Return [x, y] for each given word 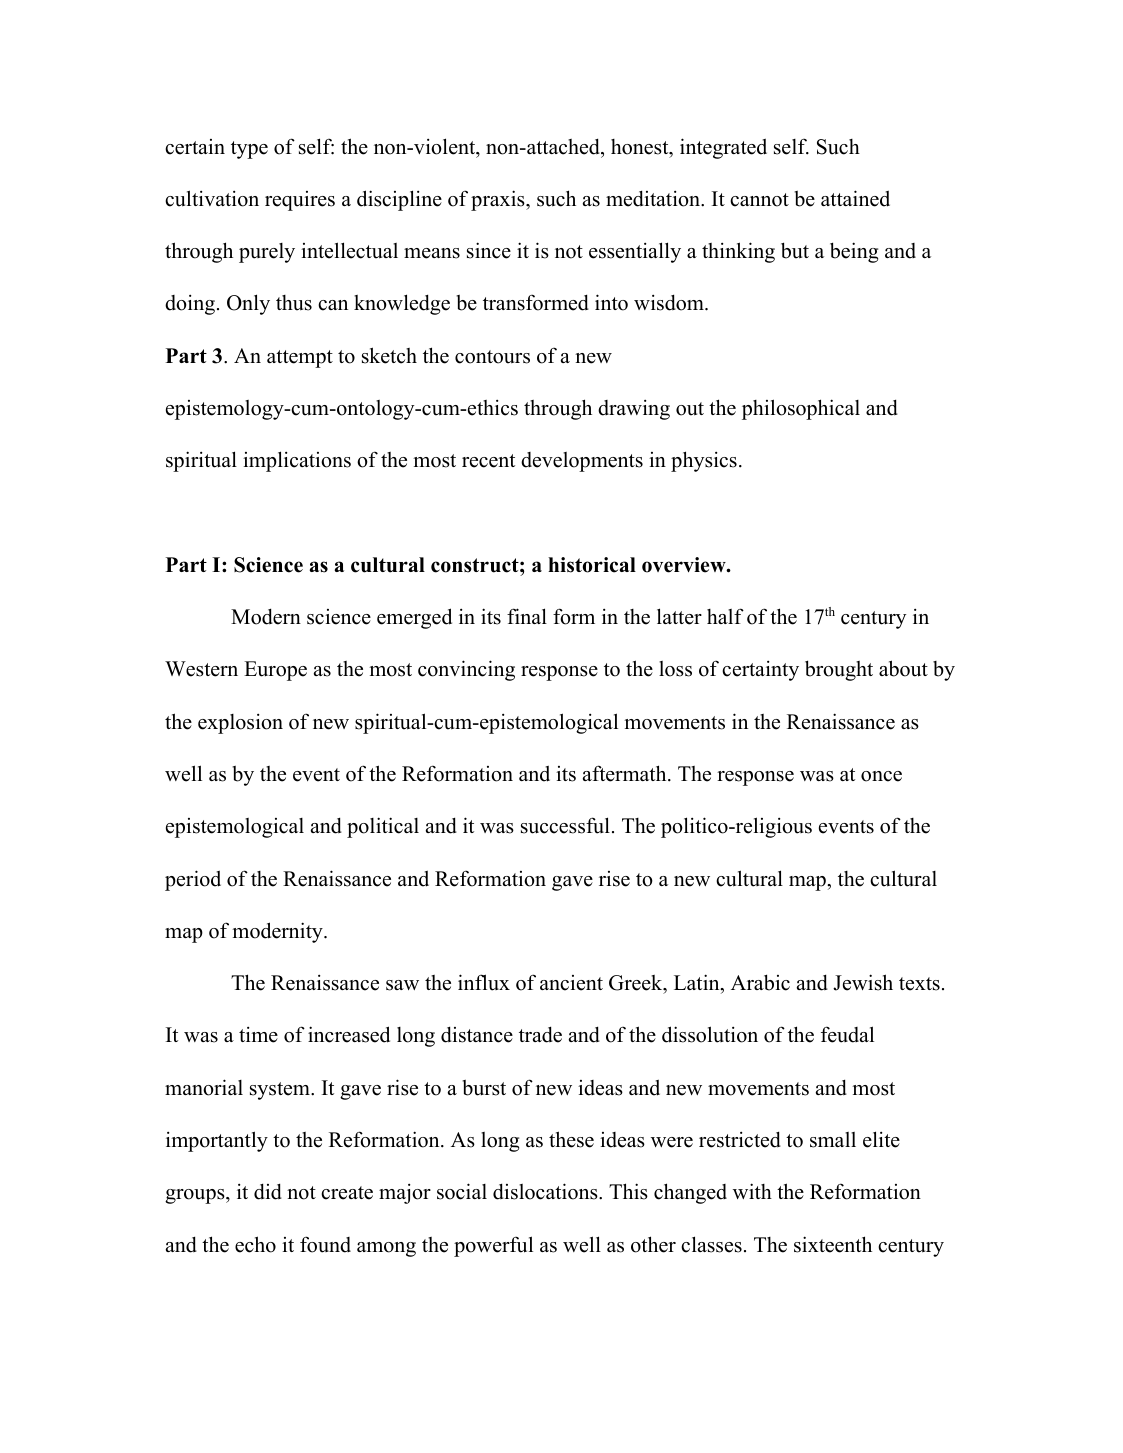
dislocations [546, 1191]
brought [839, 670]
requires [300, 201]
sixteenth [833, 1244]
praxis [499, 200]
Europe [275, 671]
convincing [466, 670]
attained [855, 198]
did [268, 1191]
